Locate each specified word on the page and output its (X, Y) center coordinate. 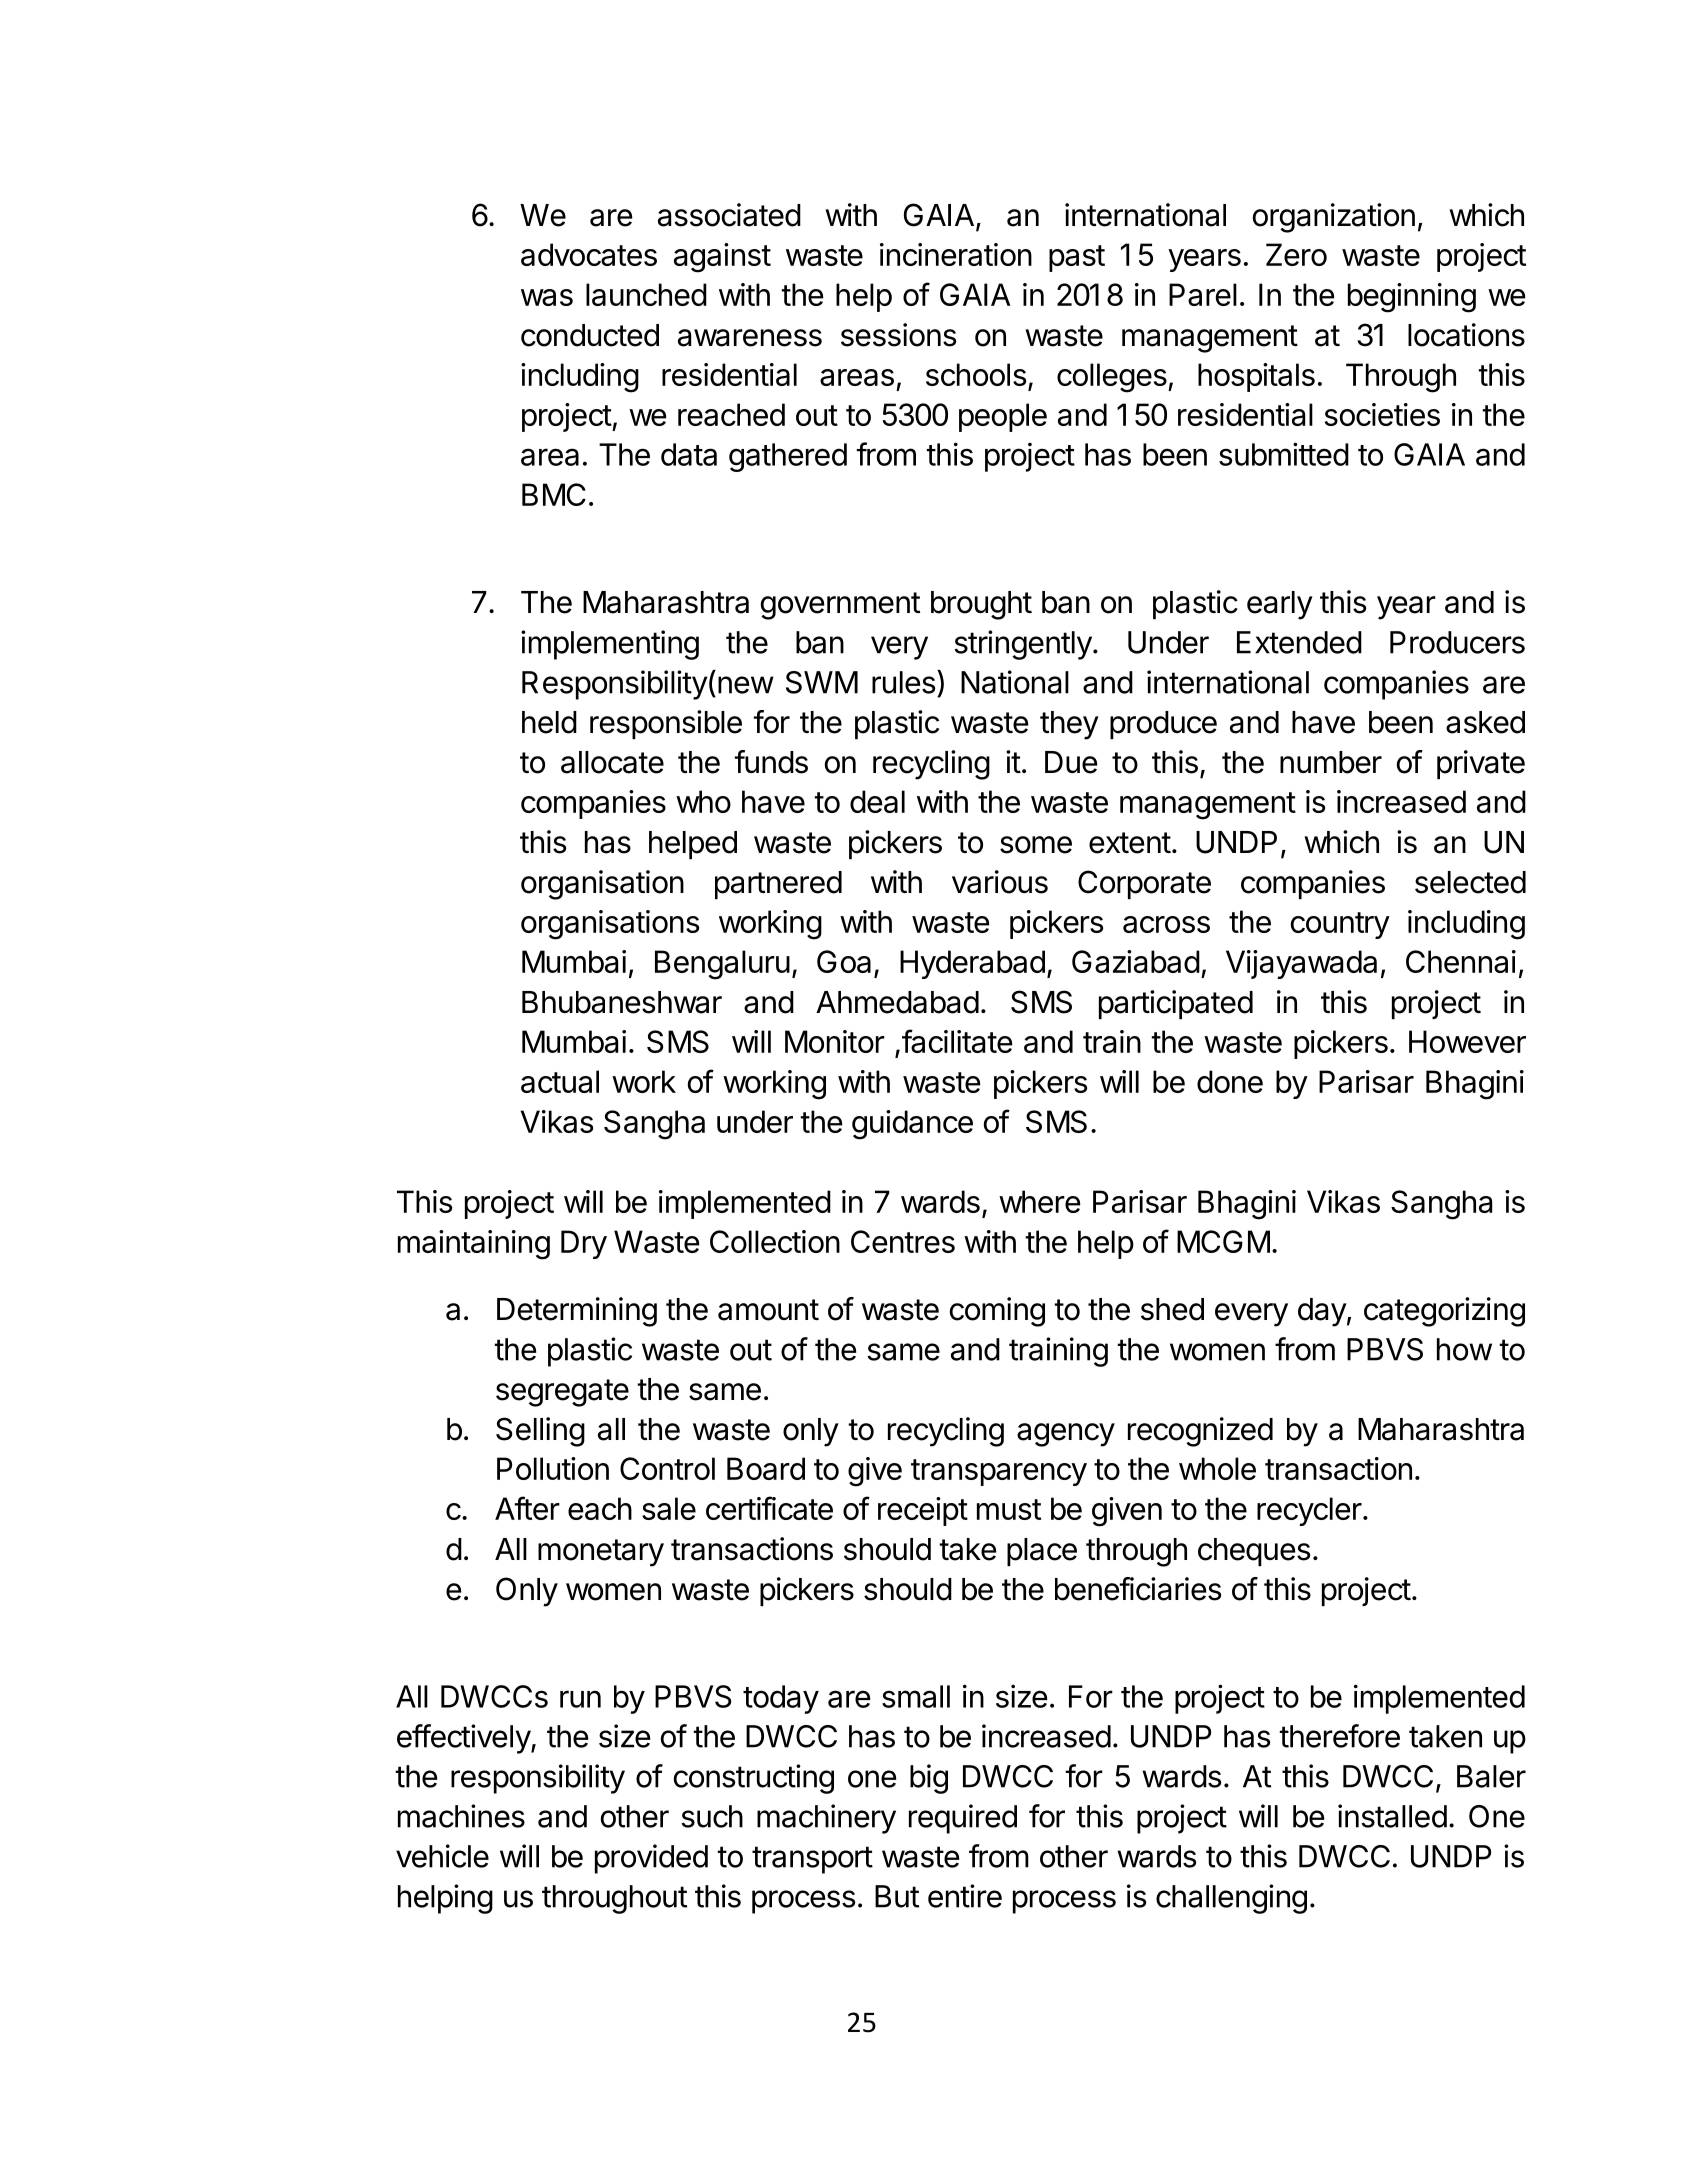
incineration (956, 254)
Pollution (553, 1468)
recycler (1309, 1511)
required (963, 1819)
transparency (999, 1472)
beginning (1412, 298)
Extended (1299, 642)
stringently (1023, 645)
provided (651, 1859)
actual (560, 1081)
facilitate (957, 1041)
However (1467, 1041)
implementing (610, 645)
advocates (589, 254)
